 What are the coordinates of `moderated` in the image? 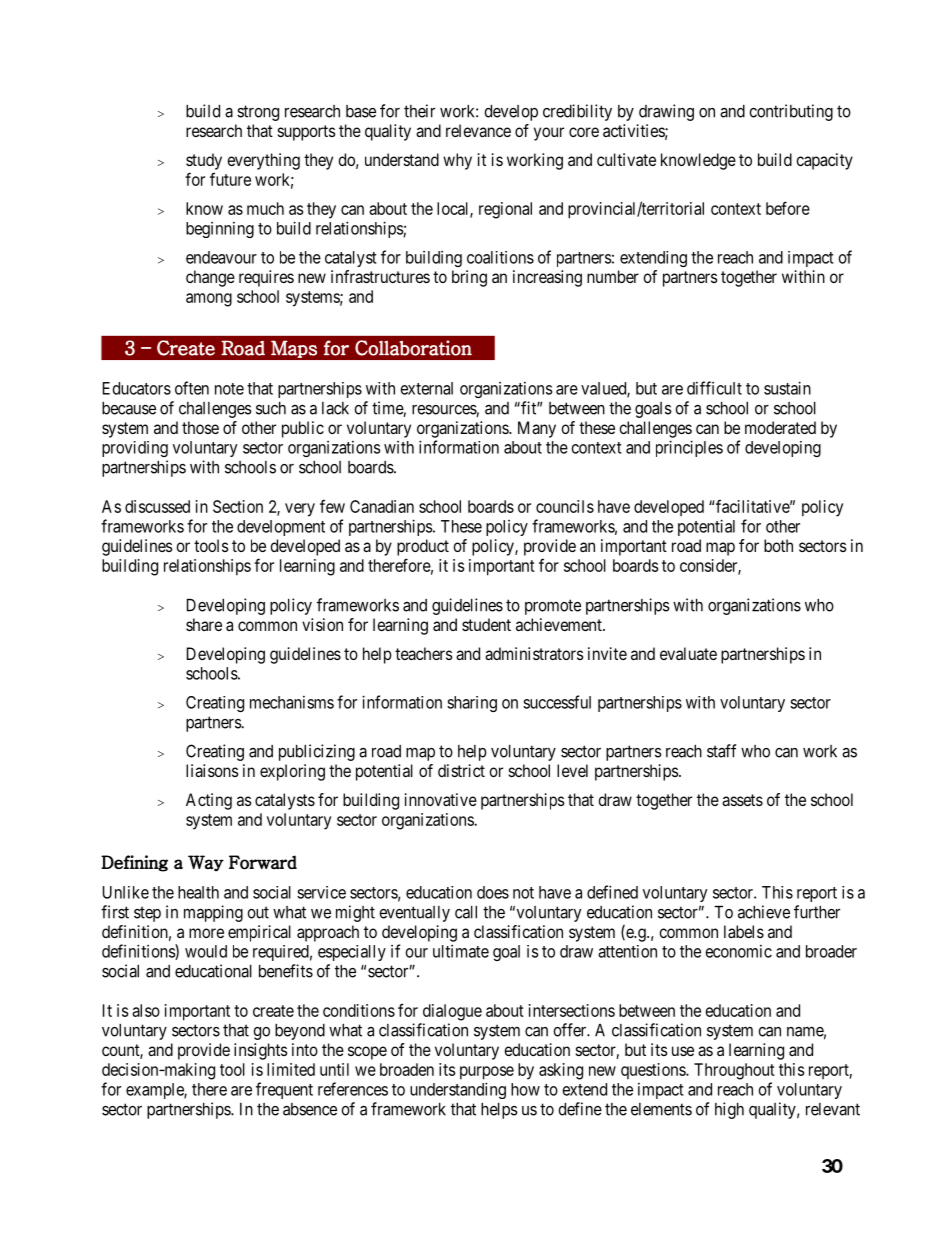 It's located at (780, 427).
